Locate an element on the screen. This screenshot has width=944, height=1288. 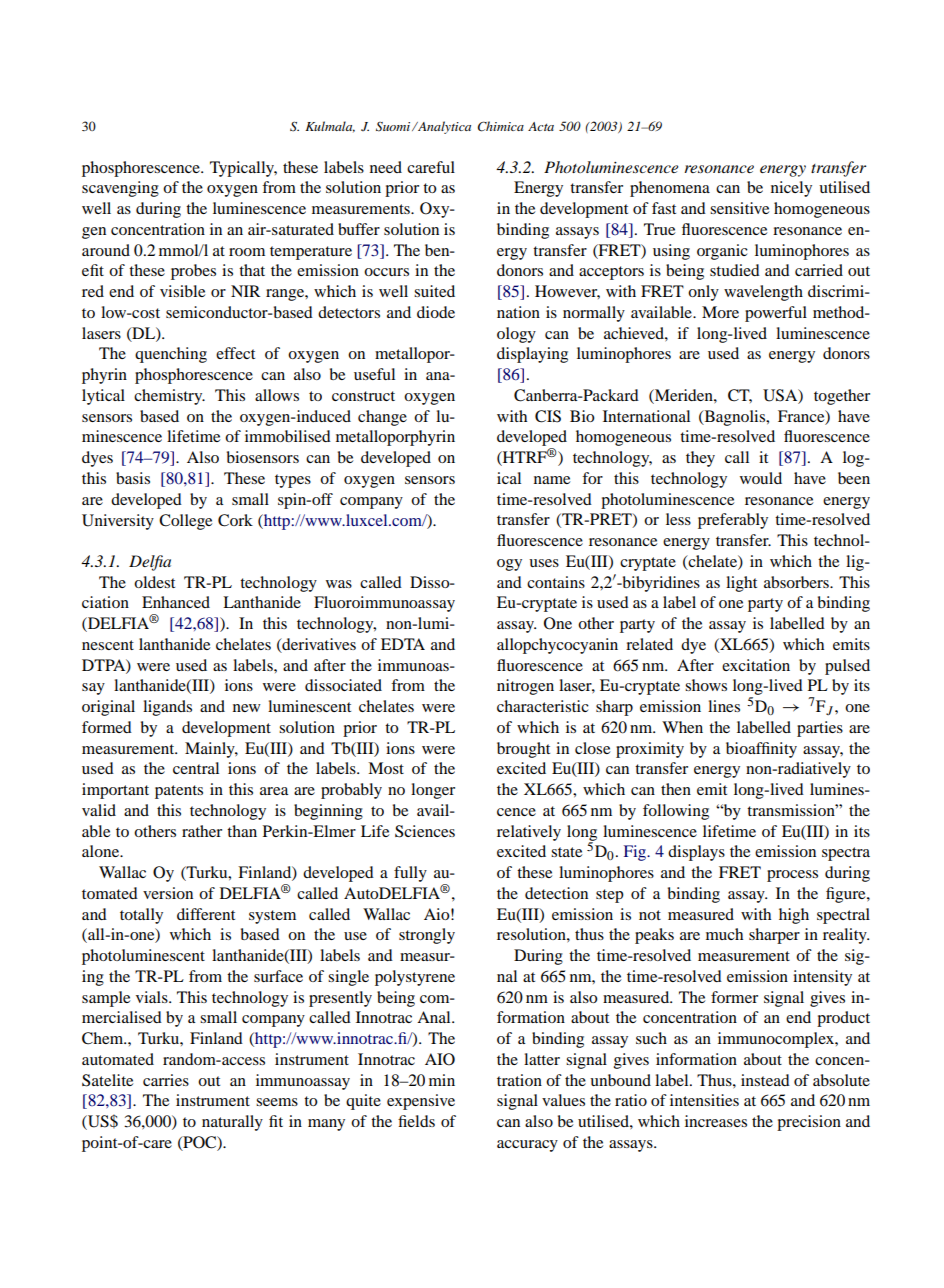
nicely is located at coordinates (791, 189).
